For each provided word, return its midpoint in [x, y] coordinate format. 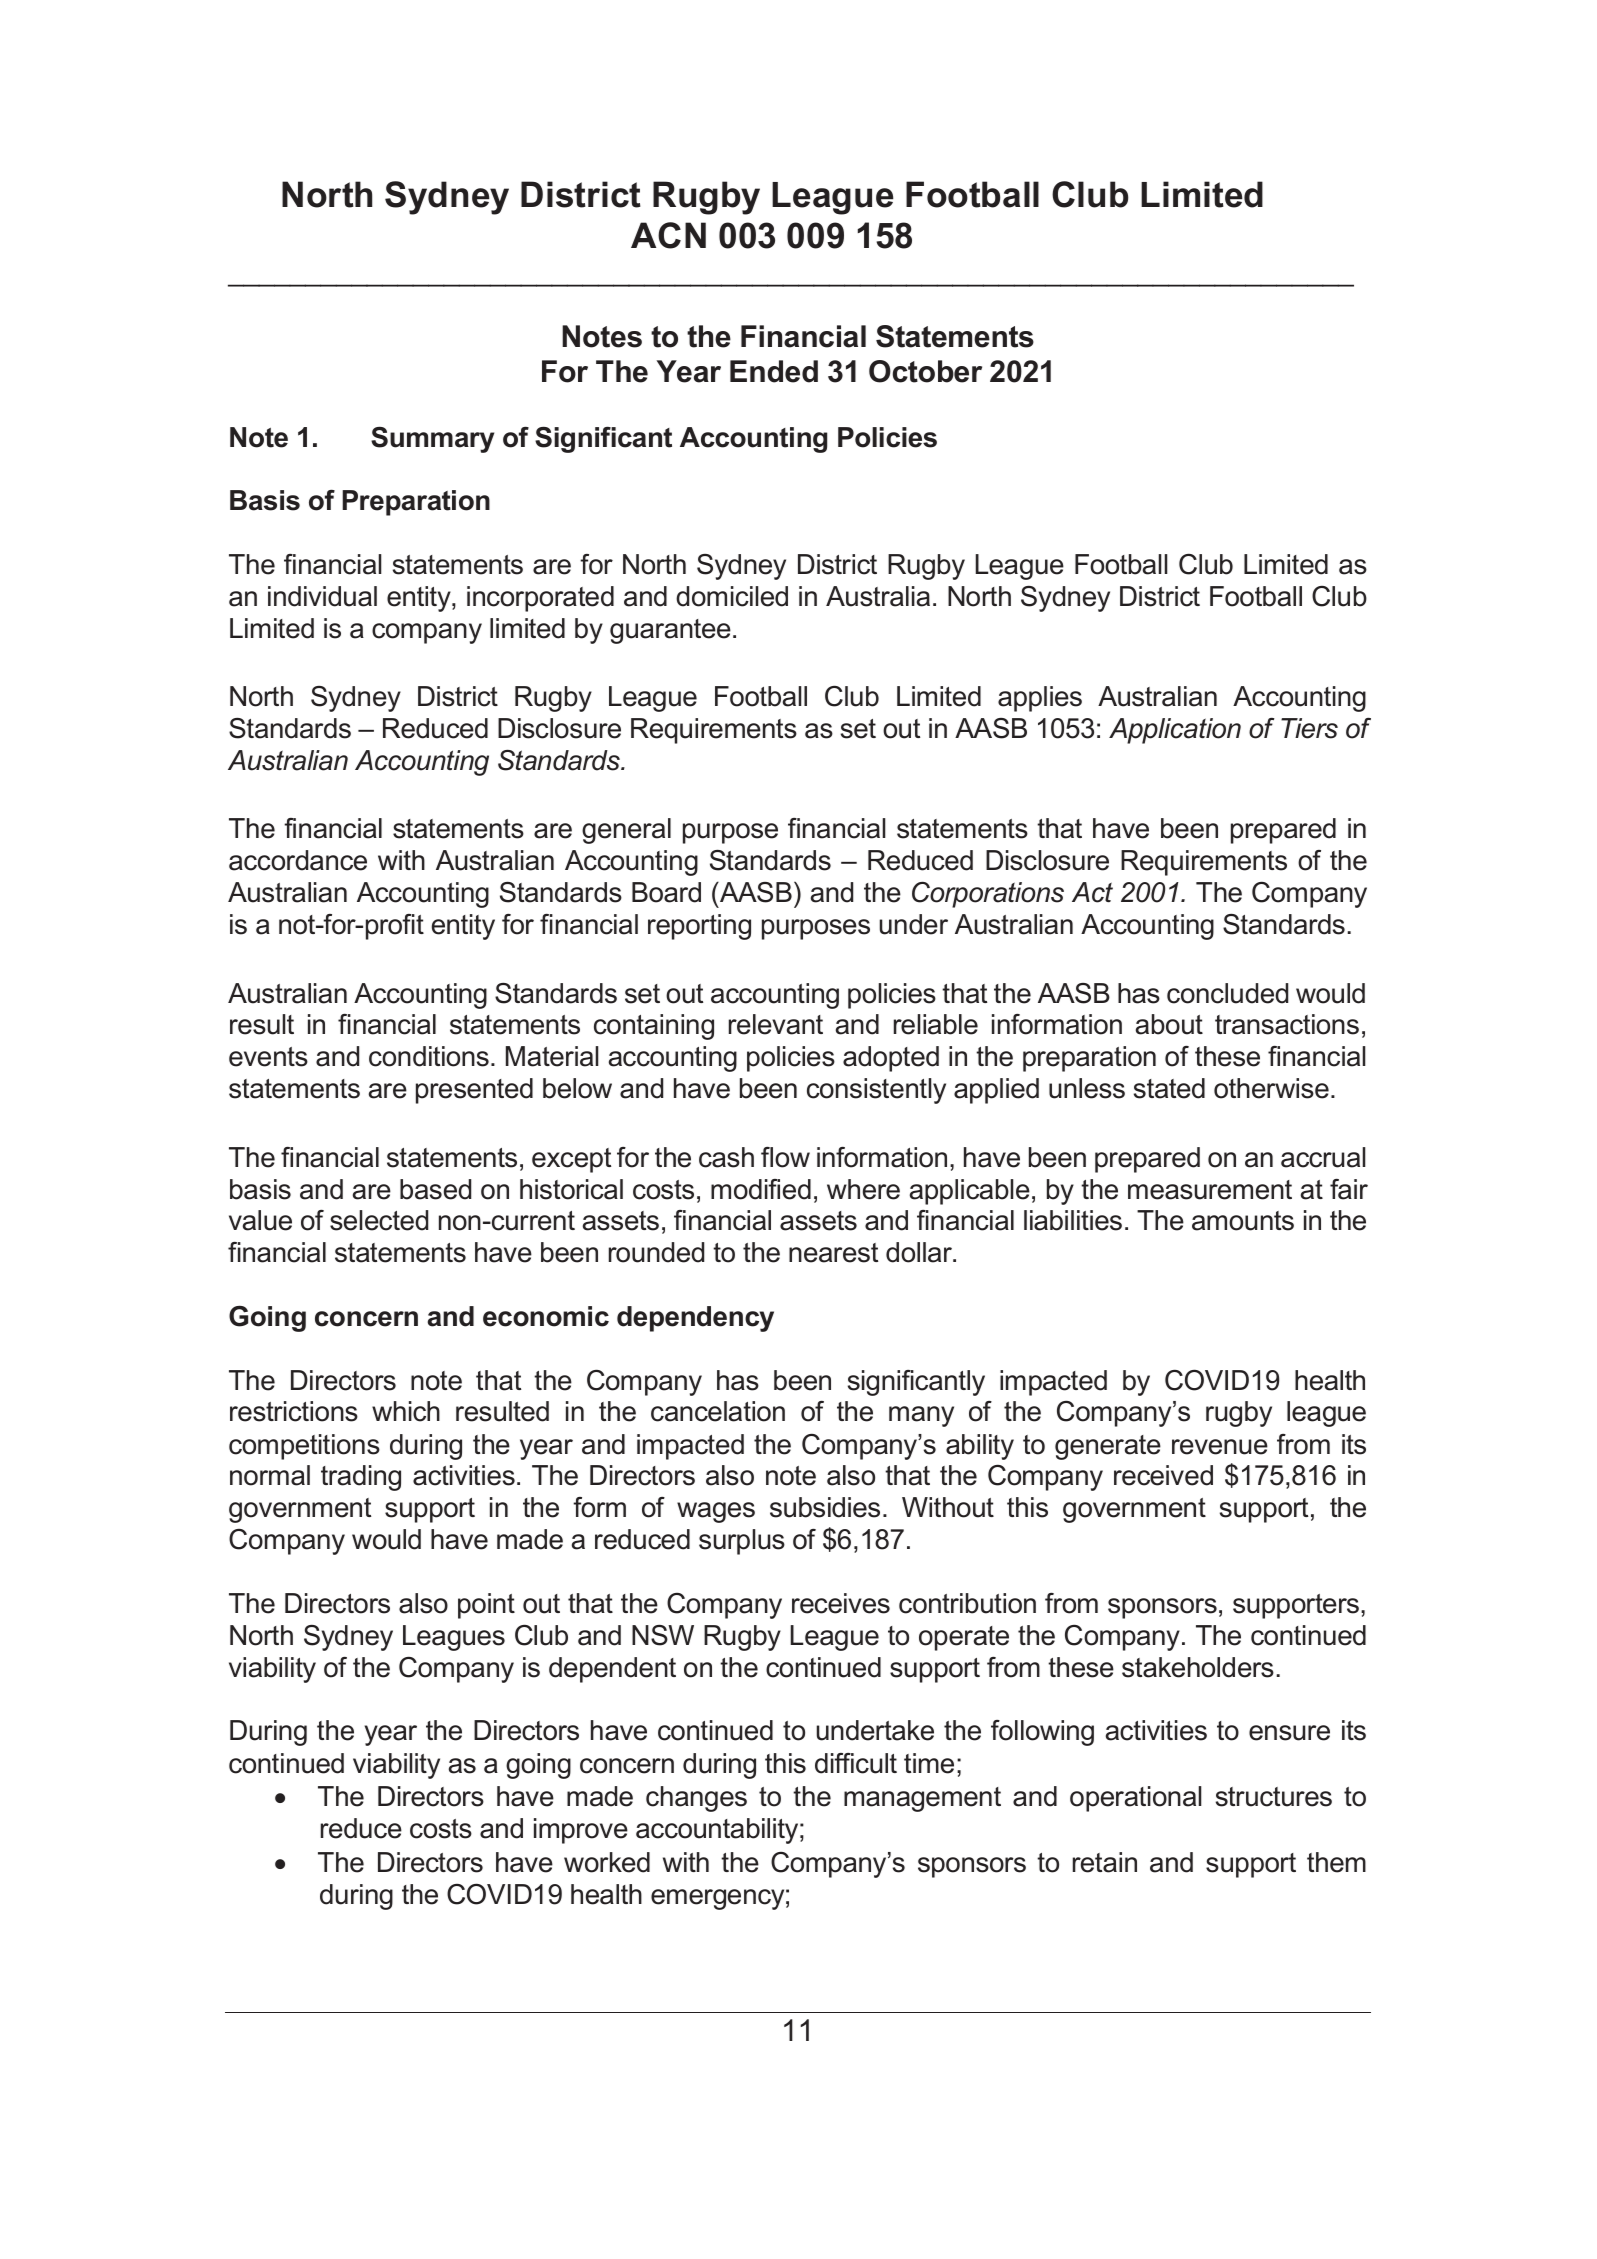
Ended [774, 371]
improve [581, 1831]
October [925, 371]
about [1169, 1024]
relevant [776, 1024]
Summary [432, 440]
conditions [429, 1056]
